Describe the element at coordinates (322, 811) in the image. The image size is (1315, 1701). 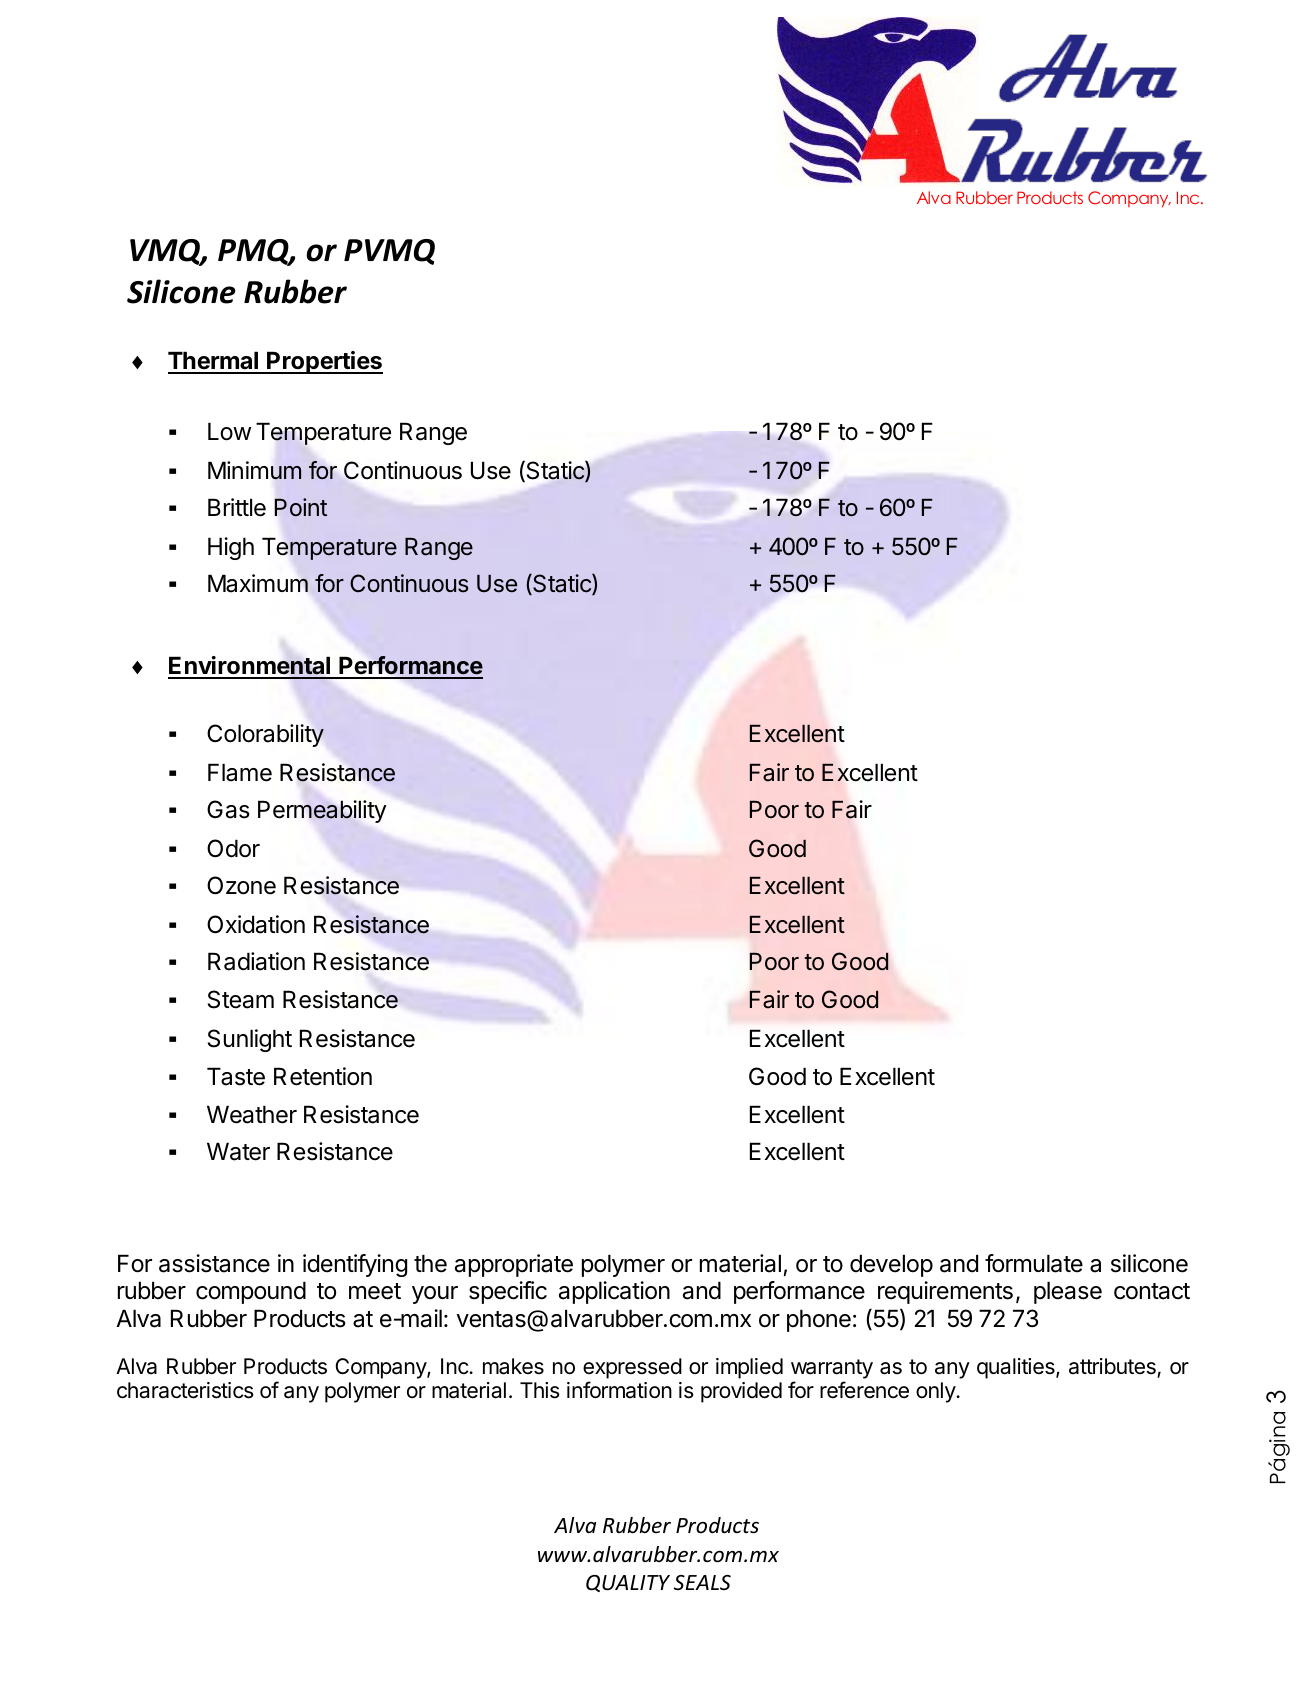
I see `Permeability` at that location.
